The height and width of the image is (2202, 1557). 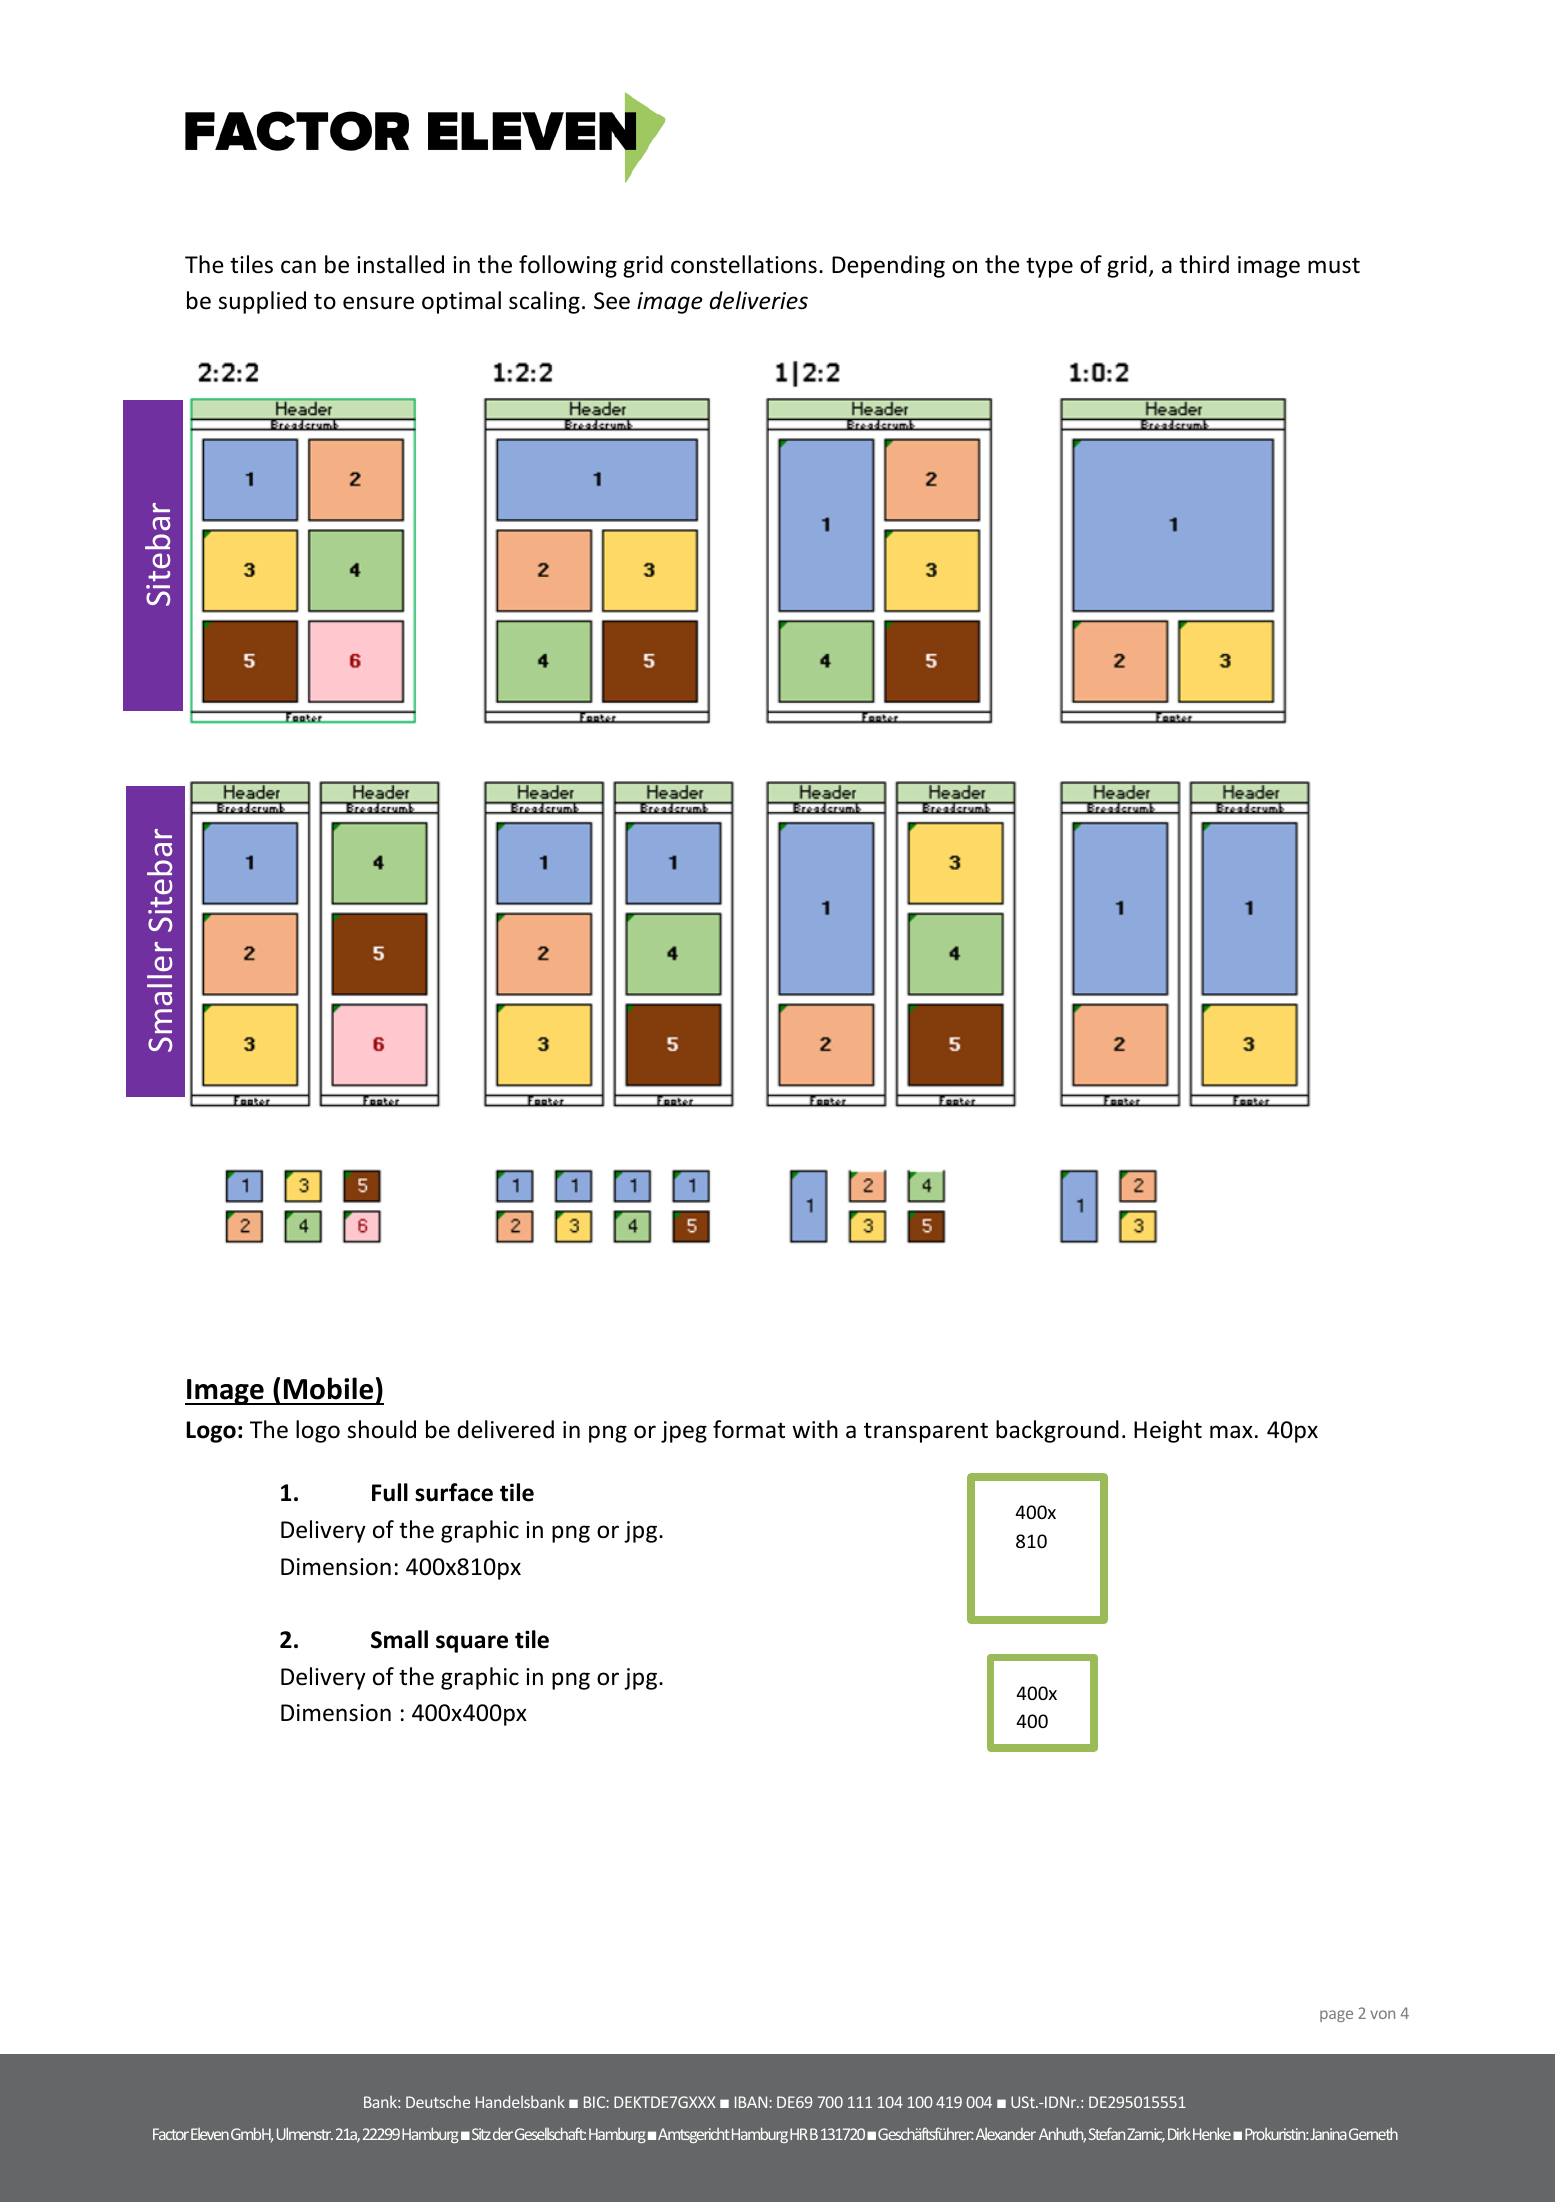 I want to click on Height, so click(x=1168, y=1431).
